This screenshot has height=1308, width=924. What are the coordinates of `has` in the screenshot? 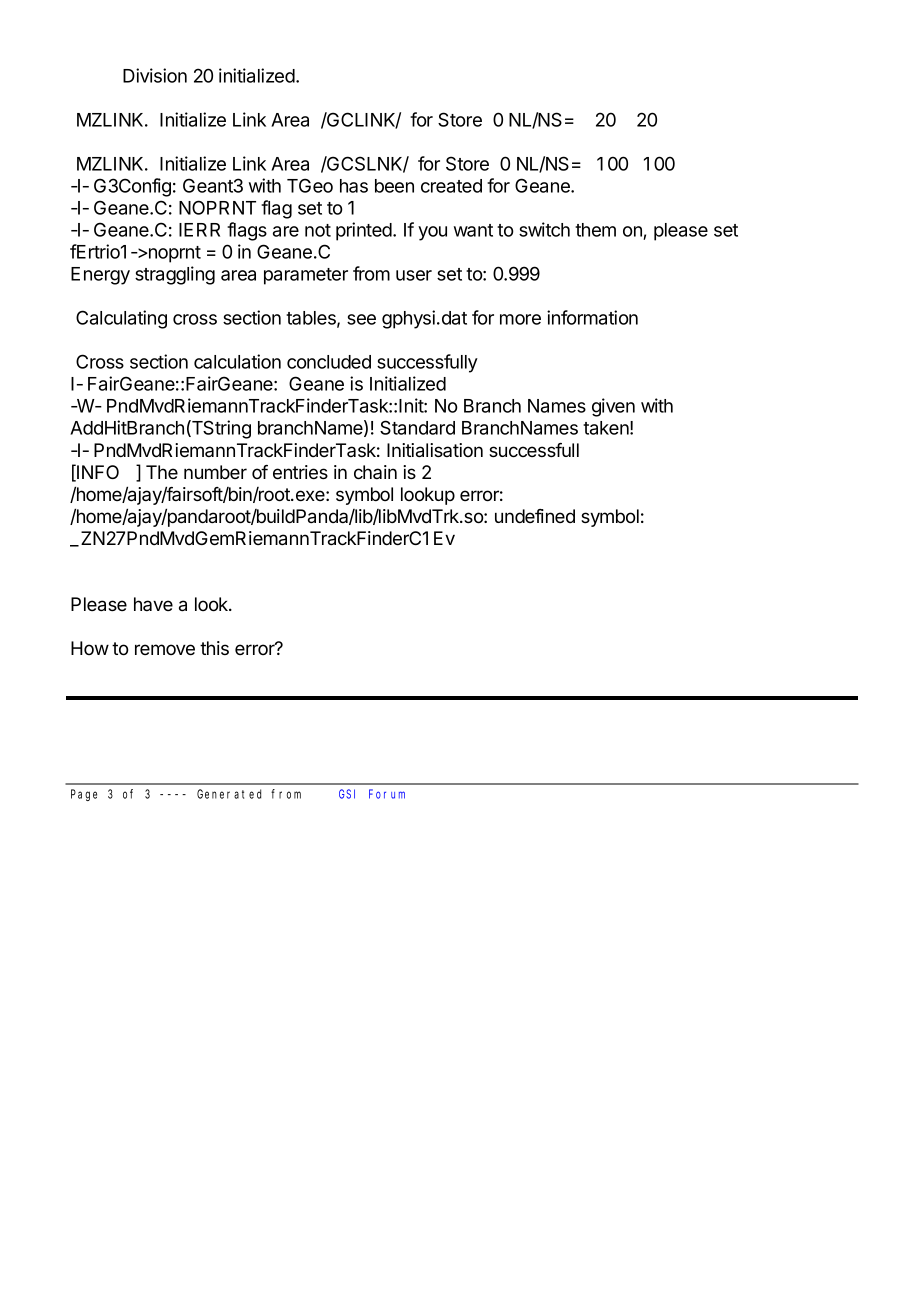 It's located at (354, 186).
